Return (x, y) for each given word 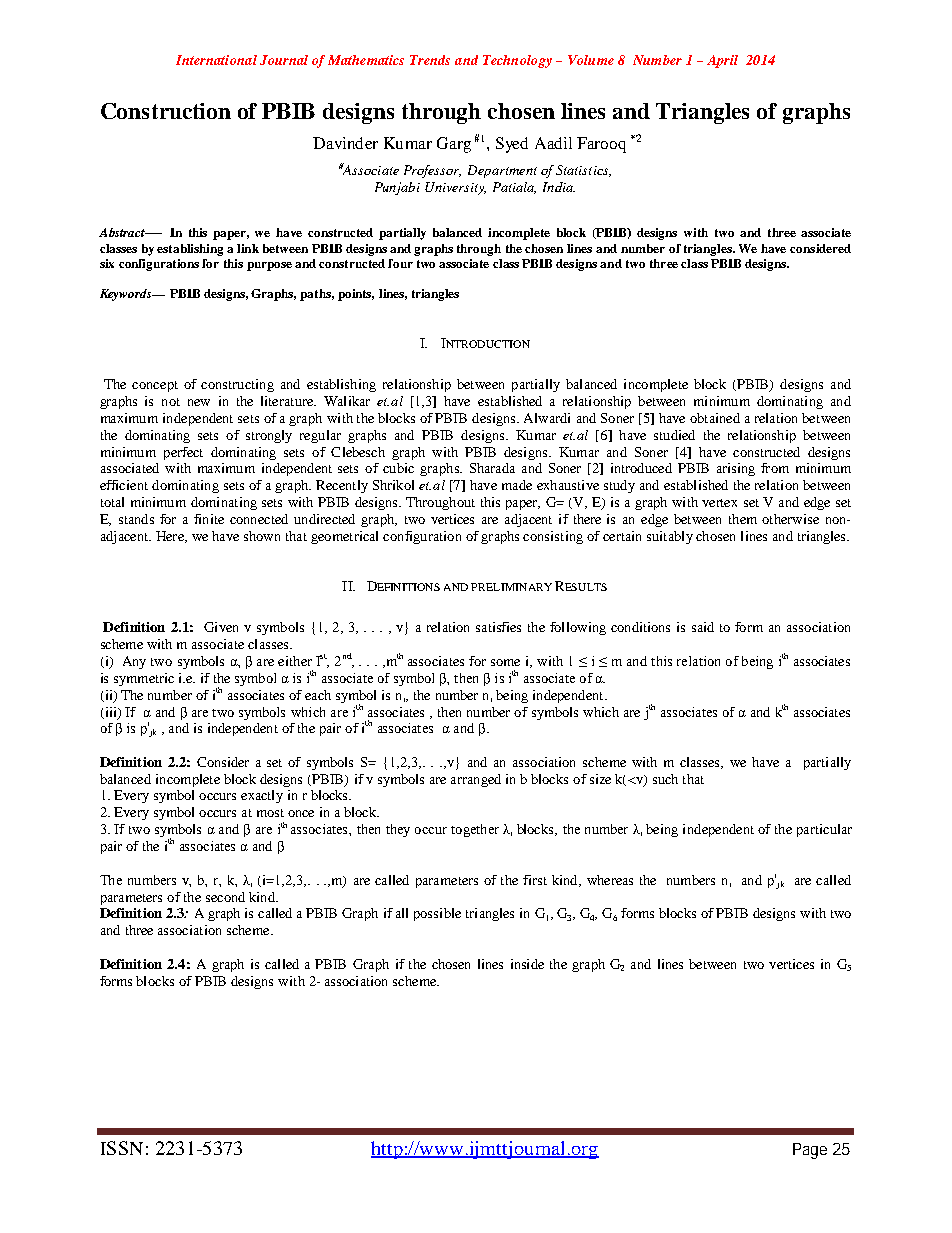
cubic (398, 468)
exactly (262, 796)
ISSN (122, 1148)
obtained (715, 418)
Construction (166, 111)
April (722, 61)
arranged (476, 780)
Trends (430, 60)
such (665, 779)
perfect (183, 453)
